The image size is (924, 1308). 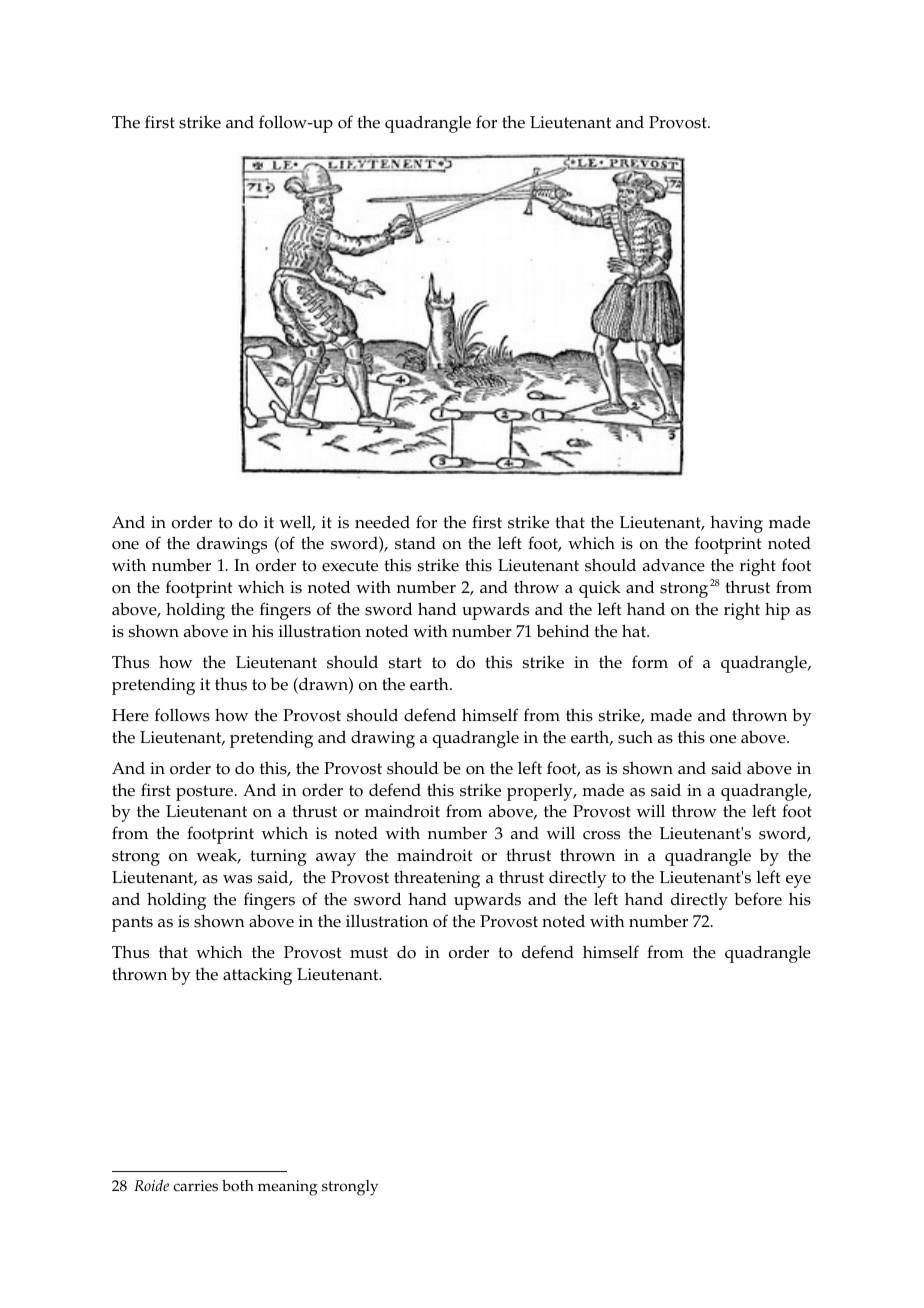 What do you see at coordinates (650, 662) in the screenshot?
I see `form` at bounding box center [650, 662].
